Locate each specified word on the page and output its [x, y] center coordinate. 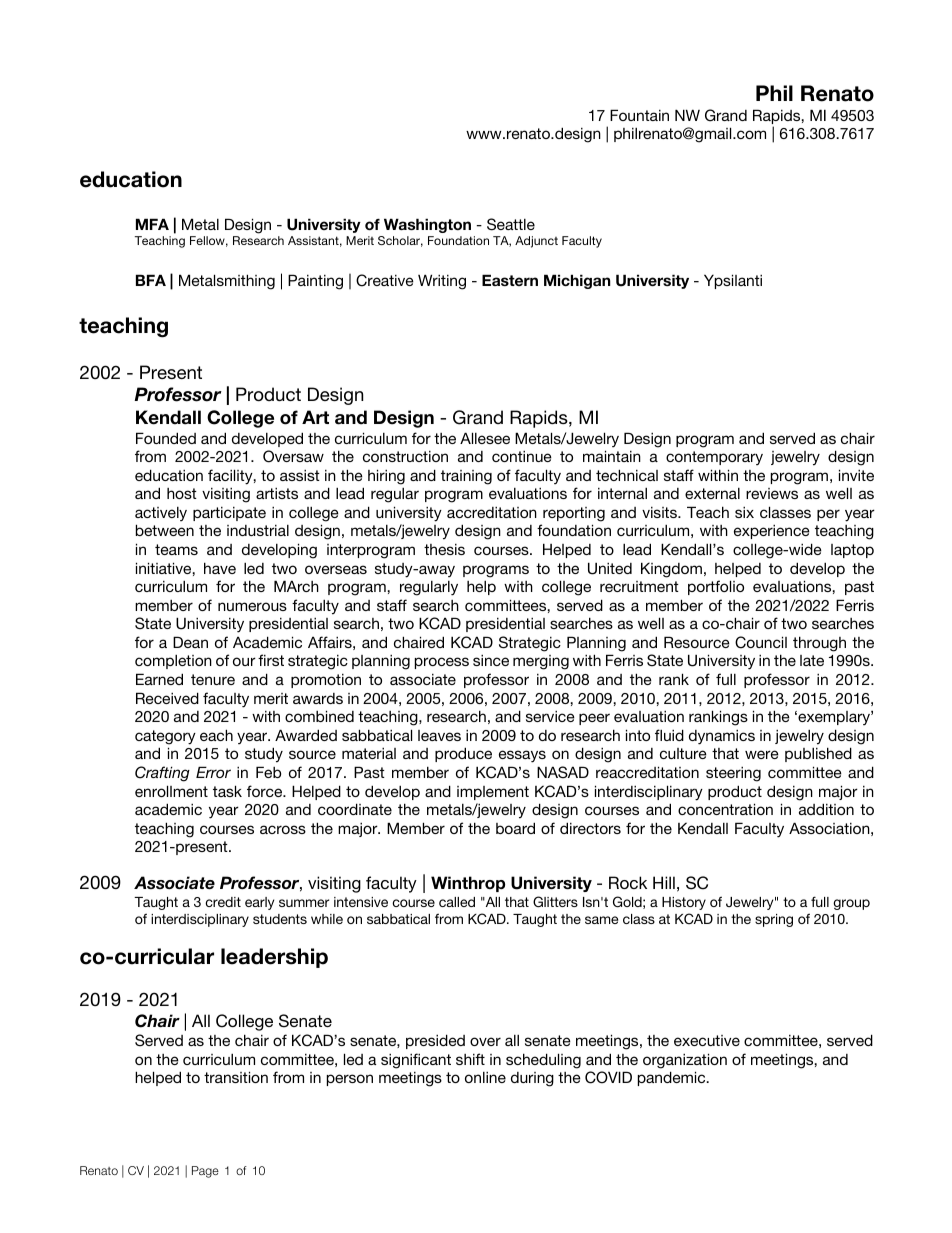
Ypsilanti [733, 281]
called [457, 902]
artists [277, 493]
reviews [772, 493]
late [812, 660]
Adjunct [536, 242]
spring [774, 920]
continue [522, 456]
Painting [315, 282]
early [259, 903]
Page [205, 1172]
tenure [213, 679]
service [550, 716]
